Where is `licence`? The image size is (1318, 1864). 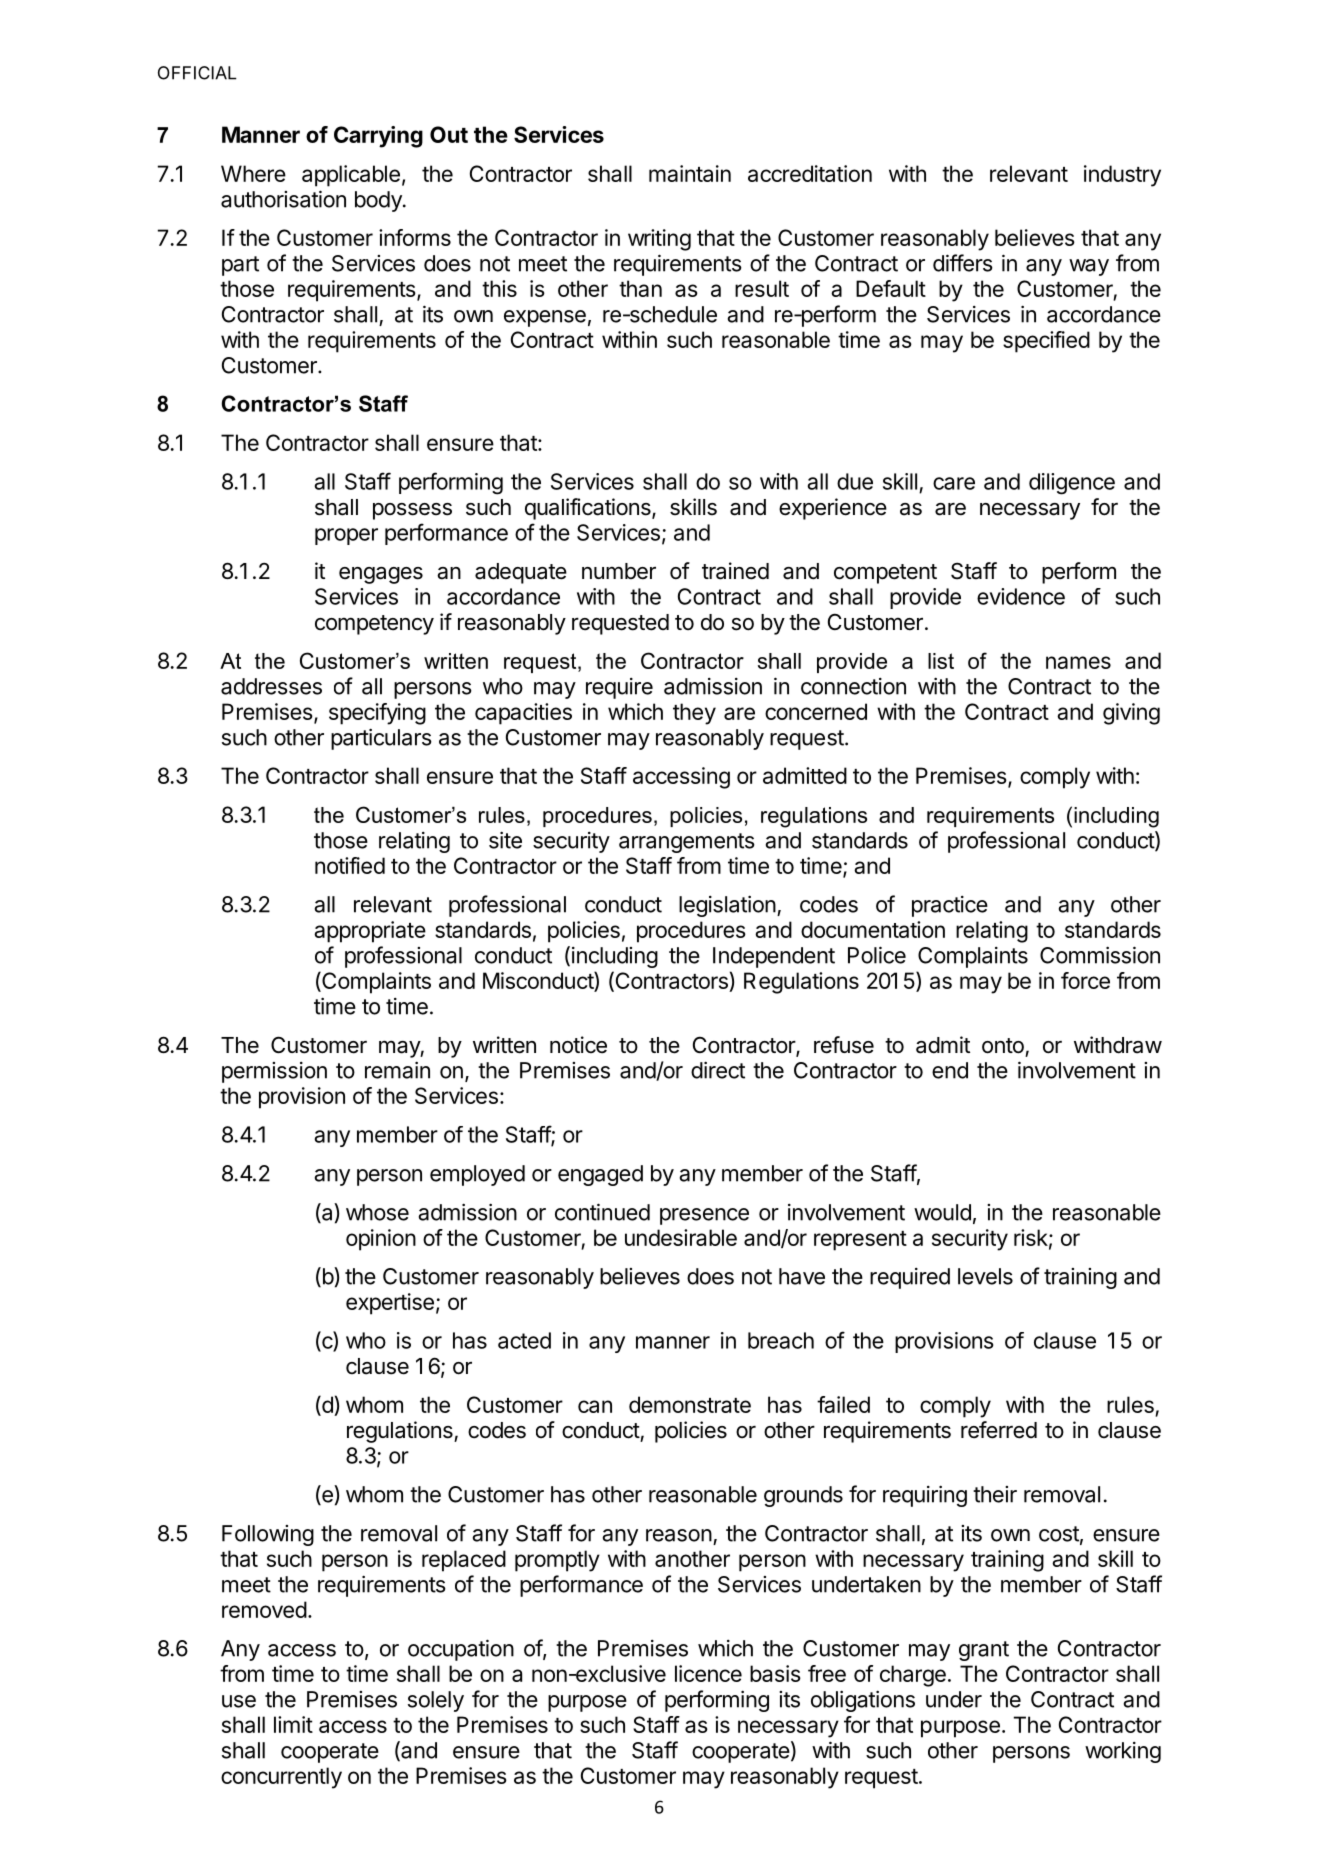
licence is located at coordinates (708, 1673).
